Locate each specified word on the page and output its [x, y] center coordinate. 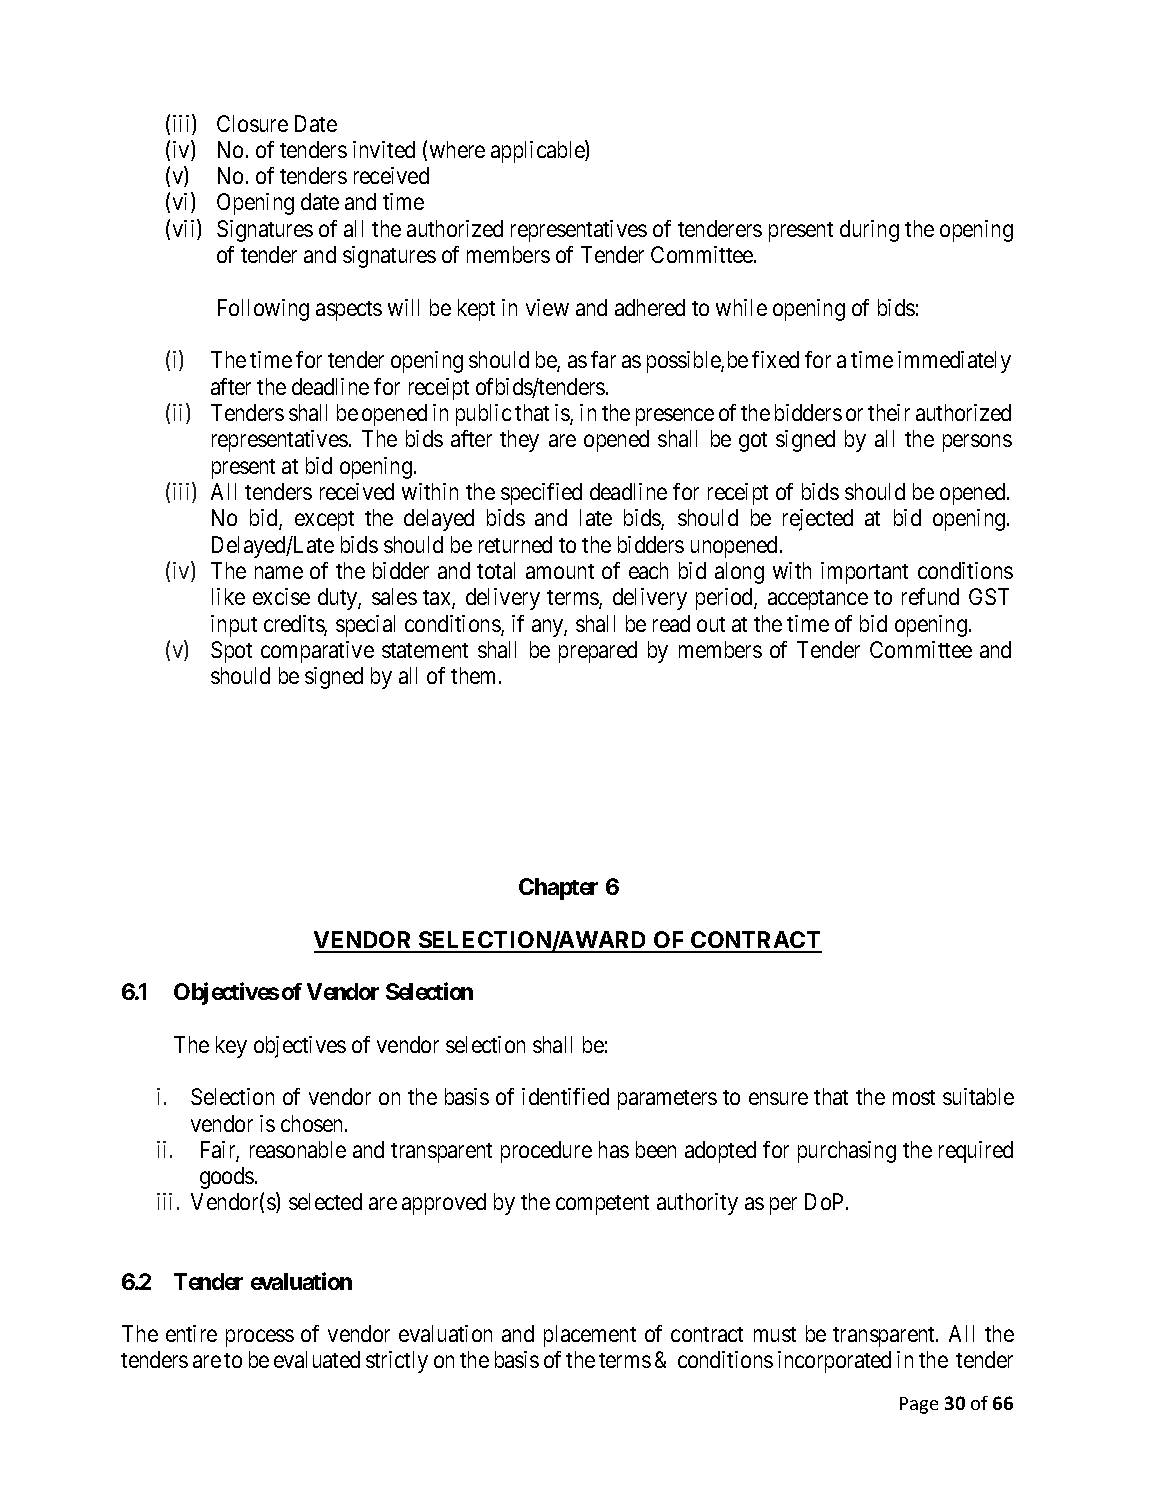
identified [565, 1096]
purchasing [847, 1152]
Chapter [558, 889]
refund [930, 596]
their [889, 412]
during [869, 231]
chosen [313, 1123]
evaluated [317, 1359]
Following [263, 310]
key [231, 1047]
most [914, 1097]
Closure [252, 123]
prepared [598, 652]
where [457, 149]
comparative [317, 652]
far [603, 359]
